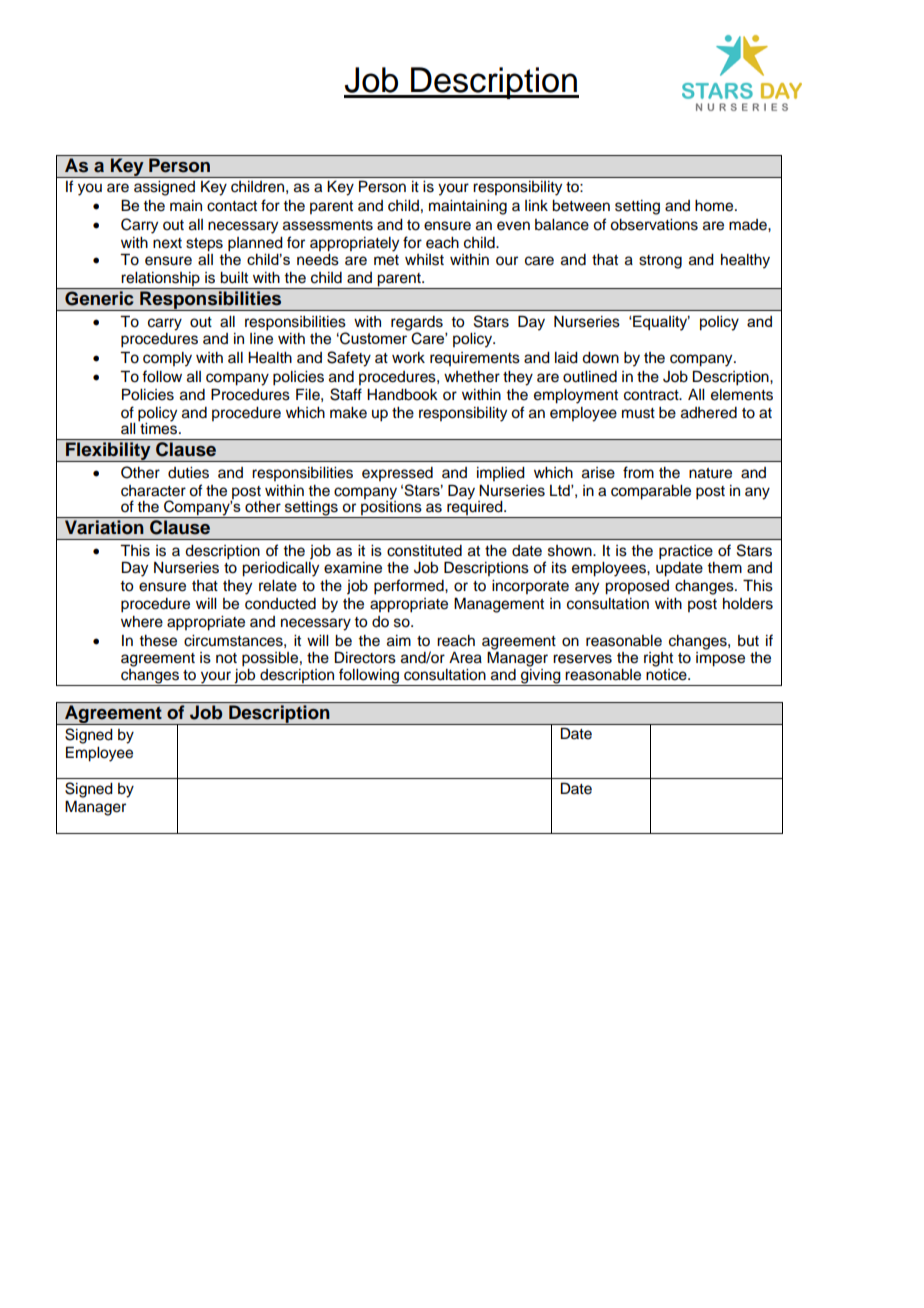  What do you see at coordinates (686, 552) in the document?
I see `practice` at bounding box center [686, 552].
